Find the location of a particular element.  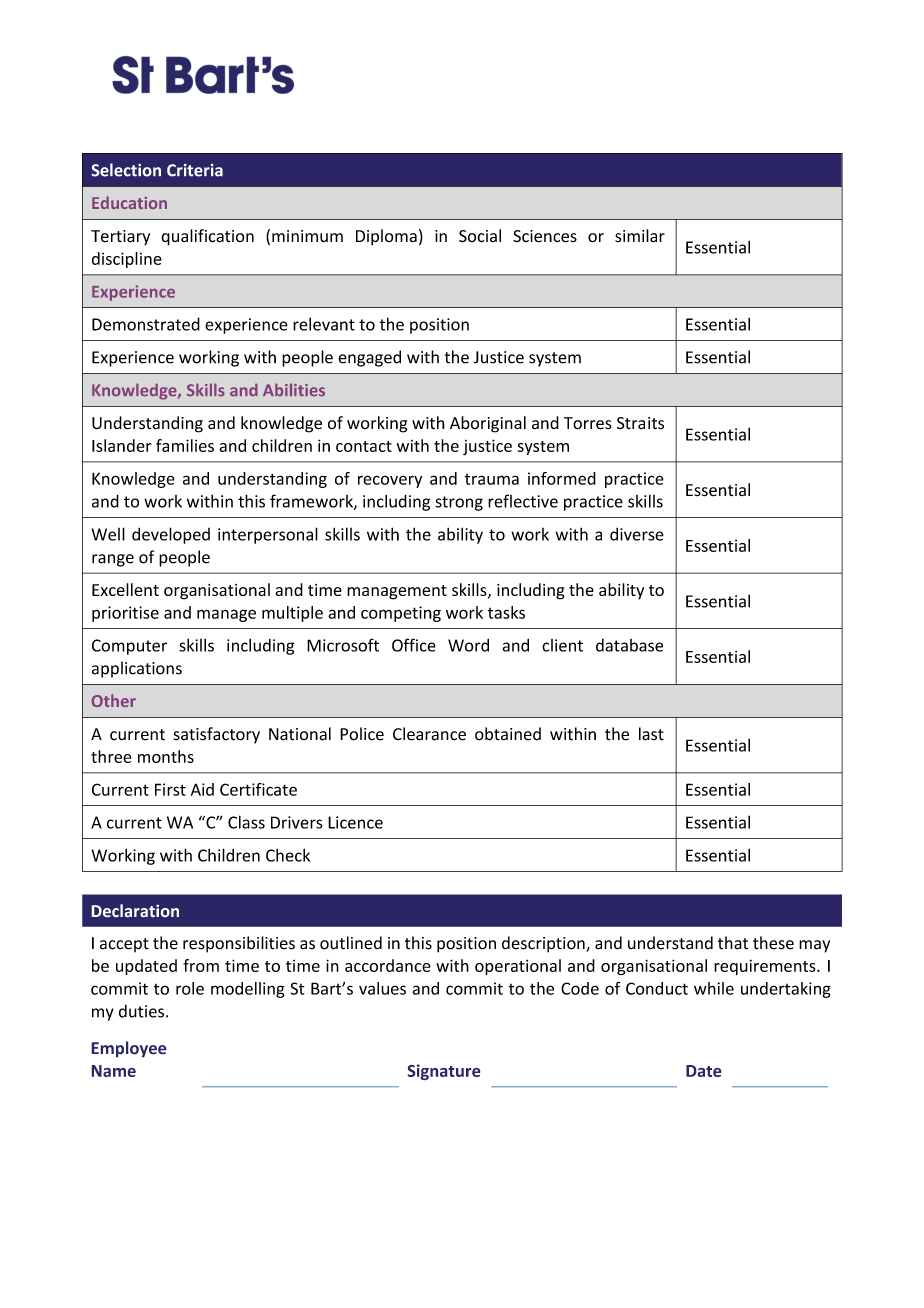

trauma is located at coordinates (491, 479).
